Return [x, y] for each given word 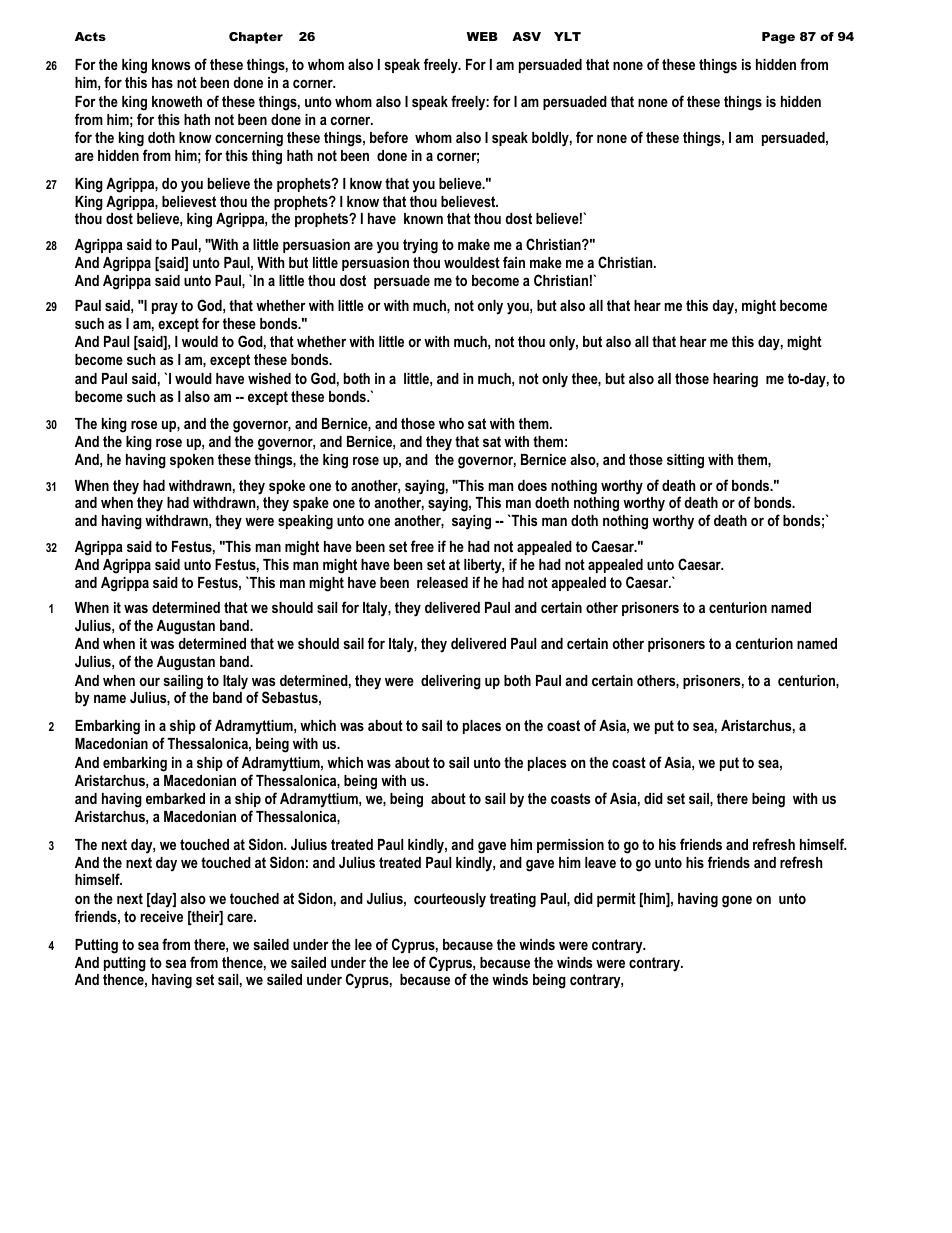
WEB [482, 36]
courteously [450, 900]
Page [778, 38]
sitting [685, 461]
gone [737, 901]
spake [311, 504]
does [532, 485]
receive [162, 916]
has [162, 82]
